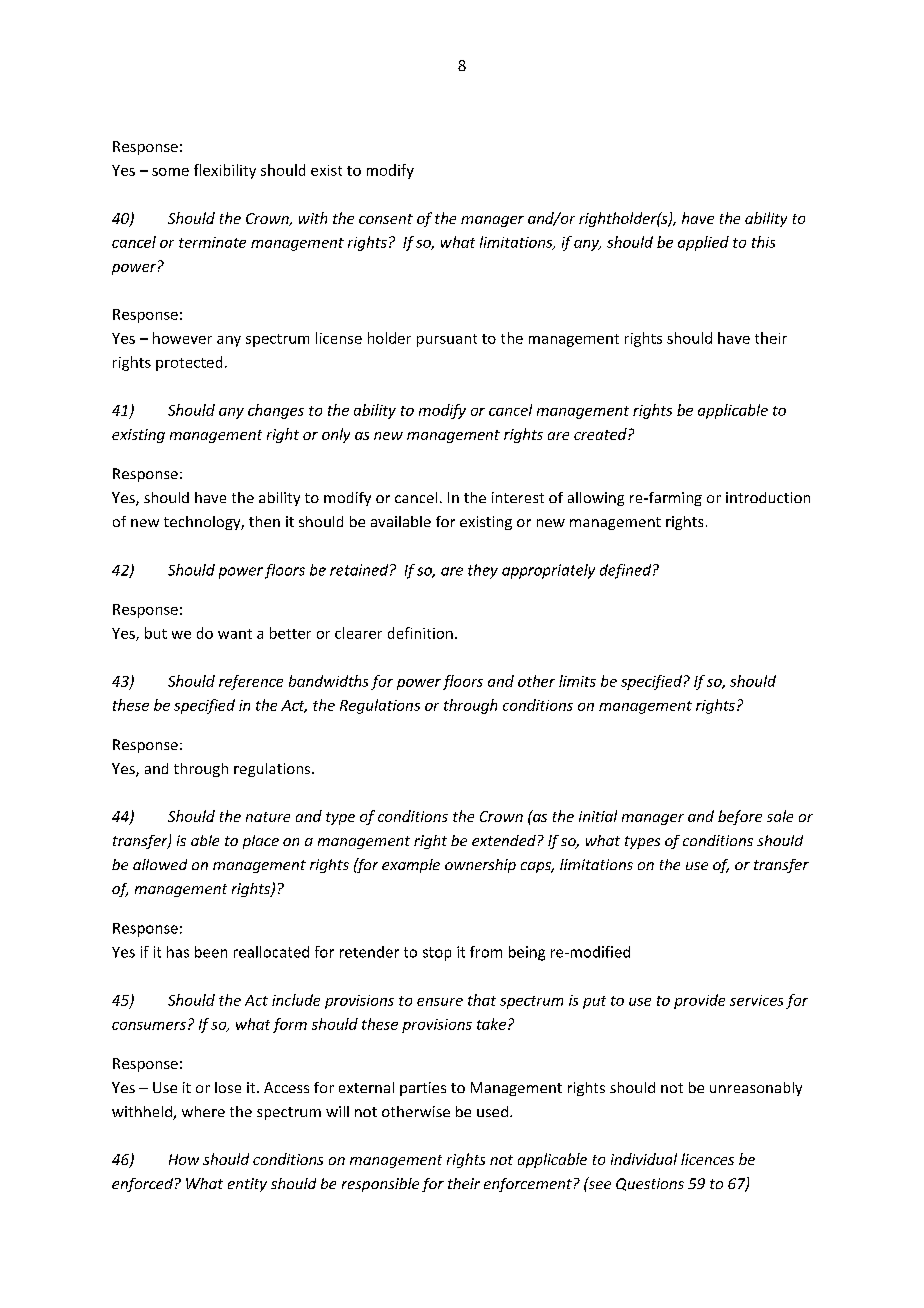  I want to click on used, so click(492, 1111).
